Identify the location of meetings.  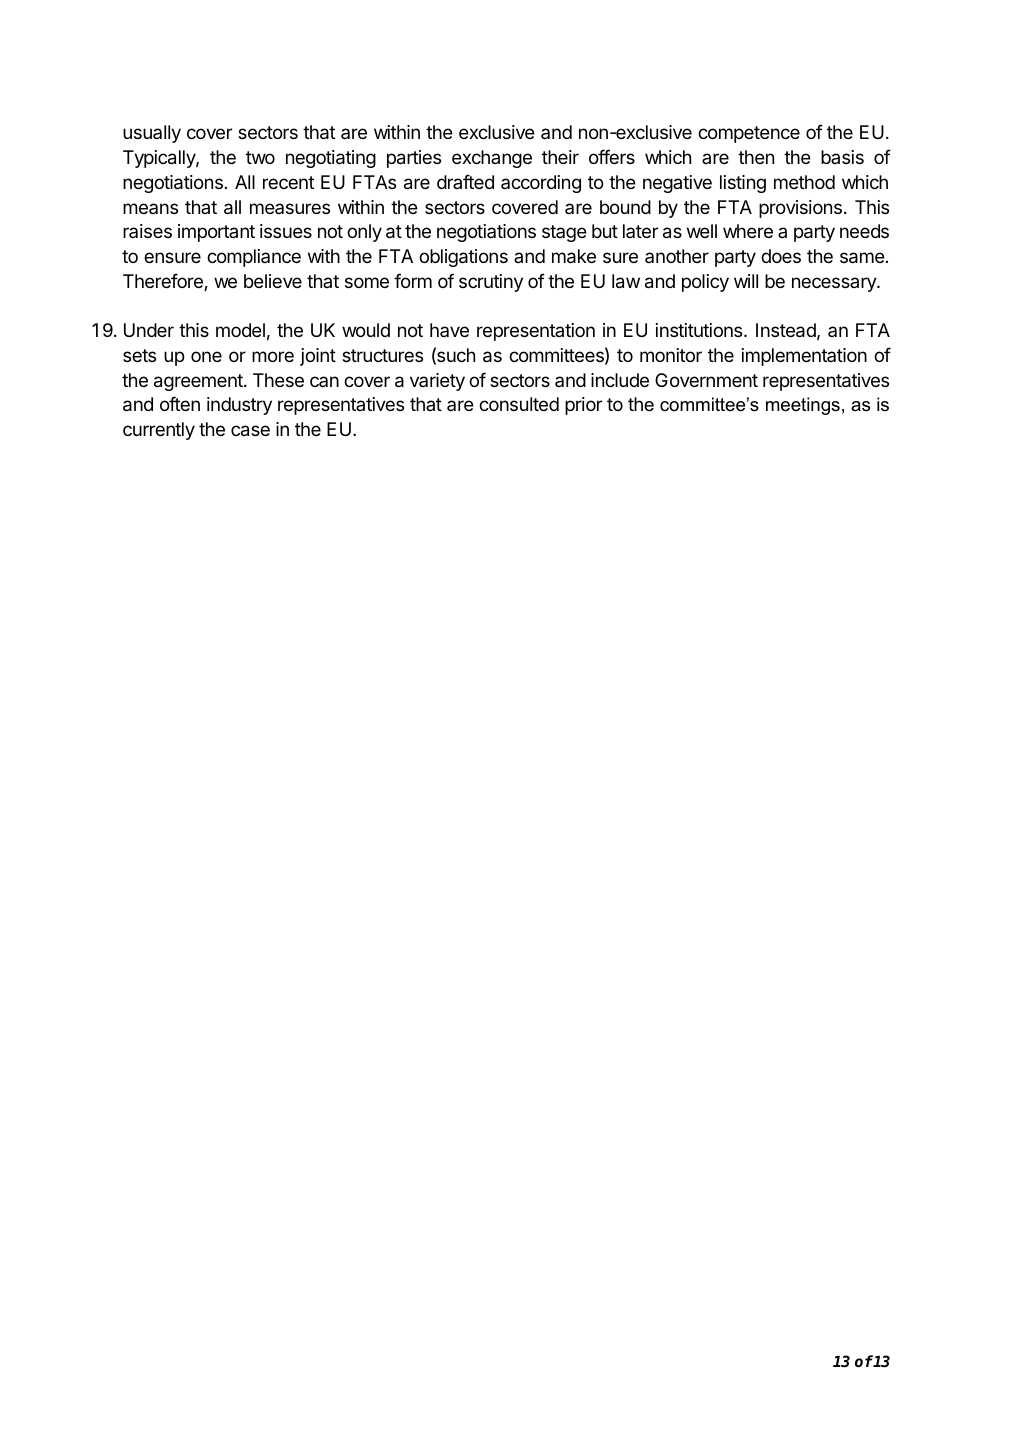
(803, 406).
